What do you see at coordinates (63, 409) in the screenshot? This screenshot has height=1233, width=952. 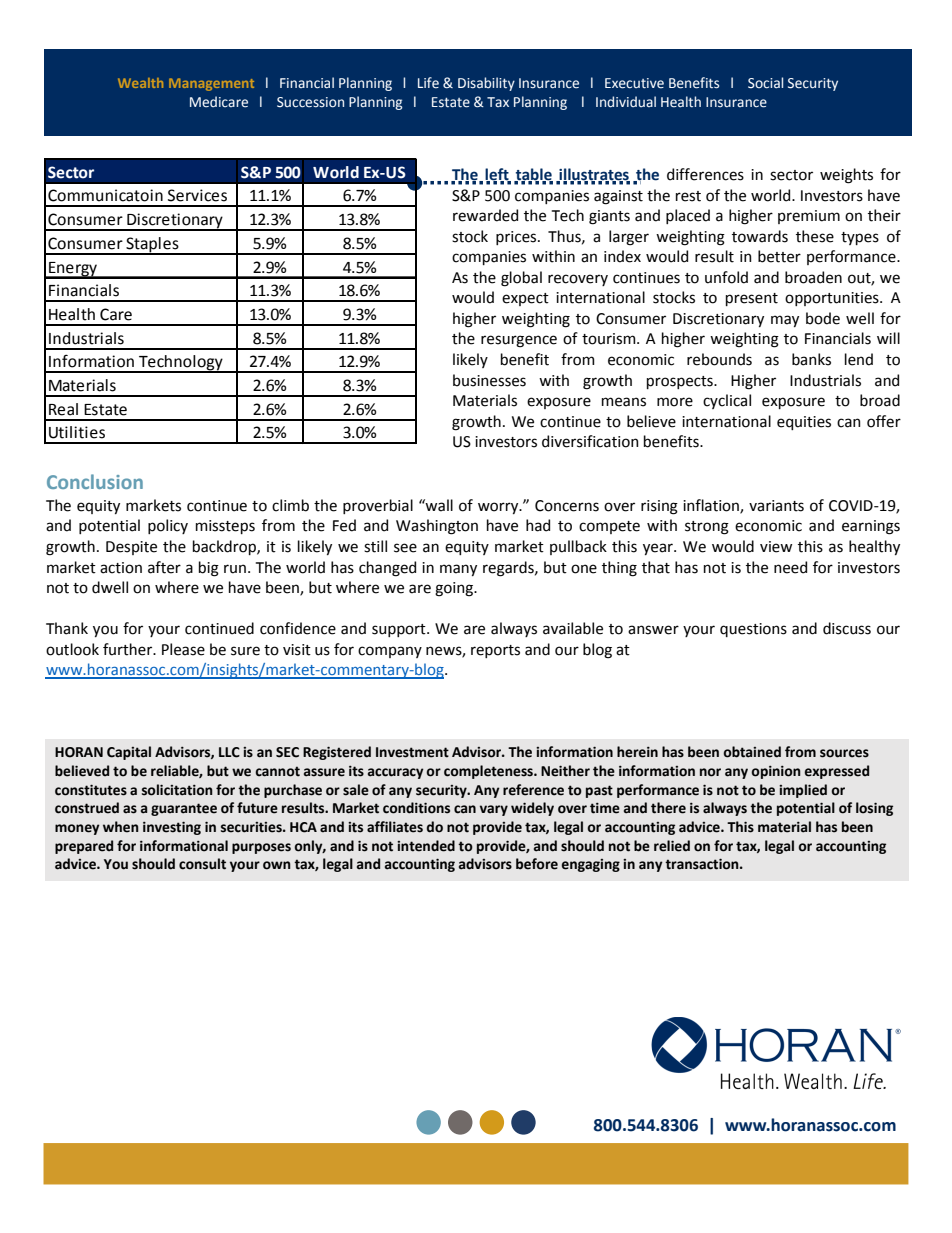 I see `Real` at bounding box center [63, 409].
